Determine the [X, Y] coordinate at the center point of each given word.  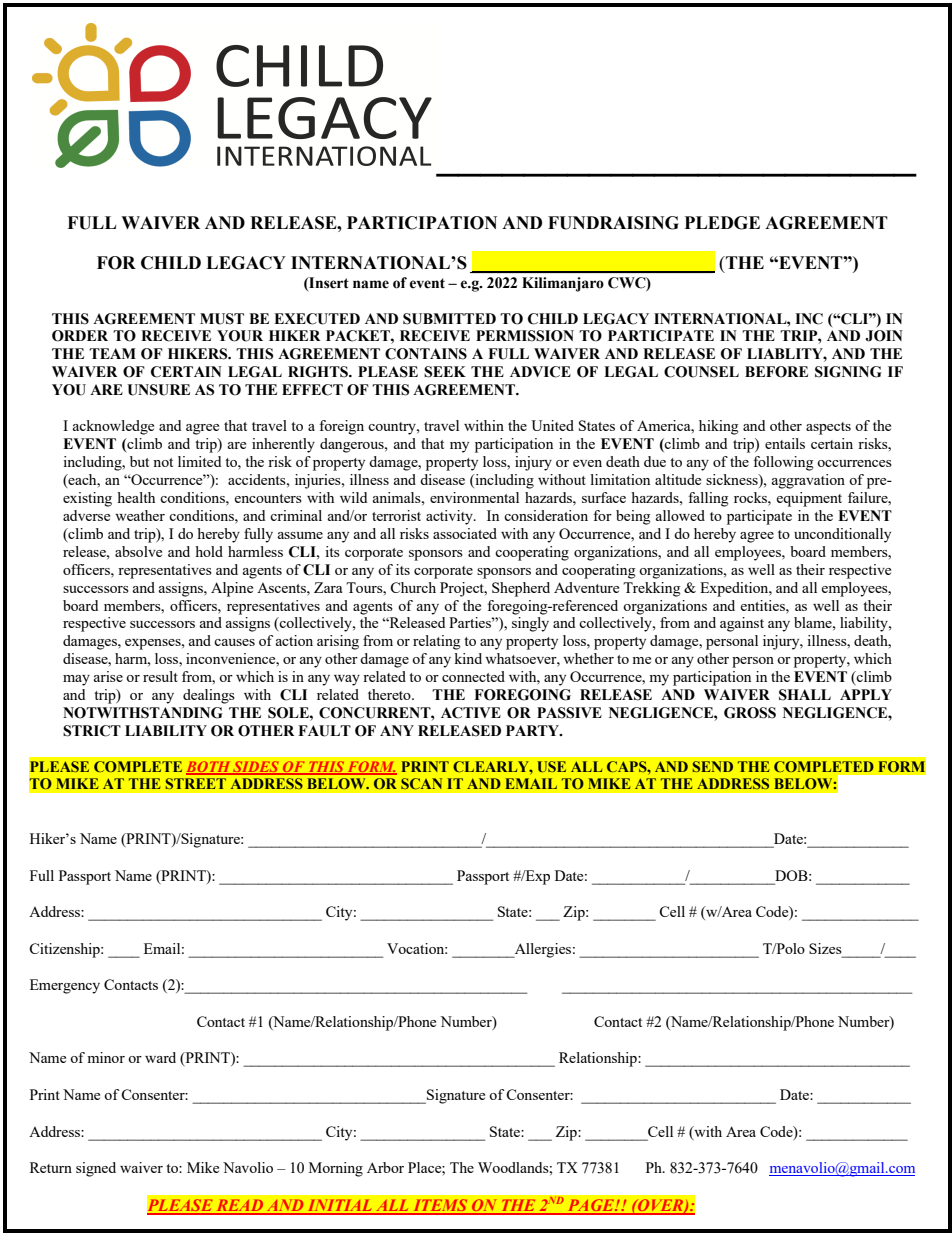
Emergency [65, 986]
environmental [474, 497]
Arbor [385, 1167]
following [783, 463]
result [160, 676]
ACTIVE [471, 713]
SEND [713, 766]
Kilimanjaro [563, 284]
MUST [222, 319]
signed [96, 1169]
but [139, 461]
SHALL [805, 695]
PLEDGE [722, 223]
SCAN [421, 783]
